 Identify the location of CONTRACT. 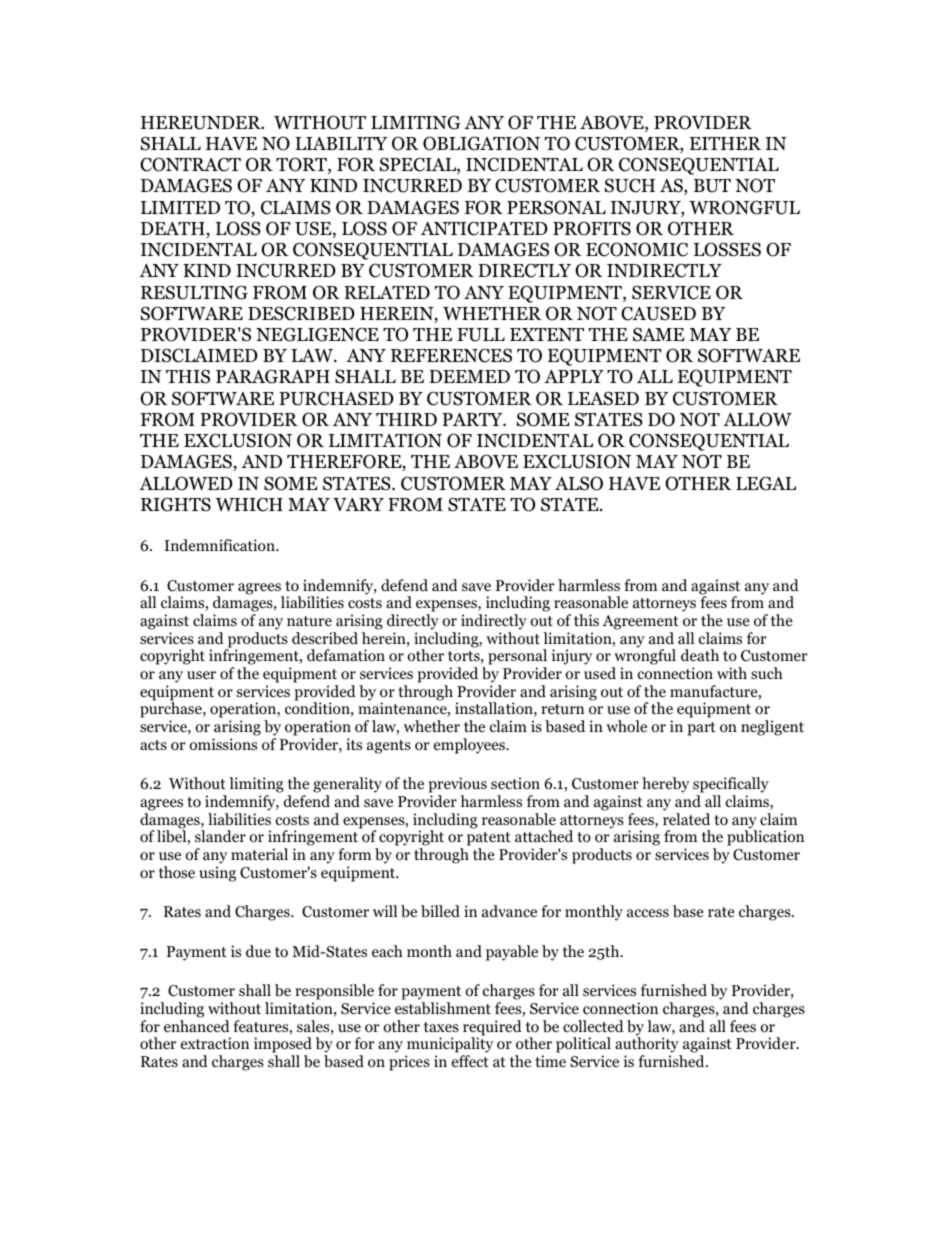
(190, 164).
